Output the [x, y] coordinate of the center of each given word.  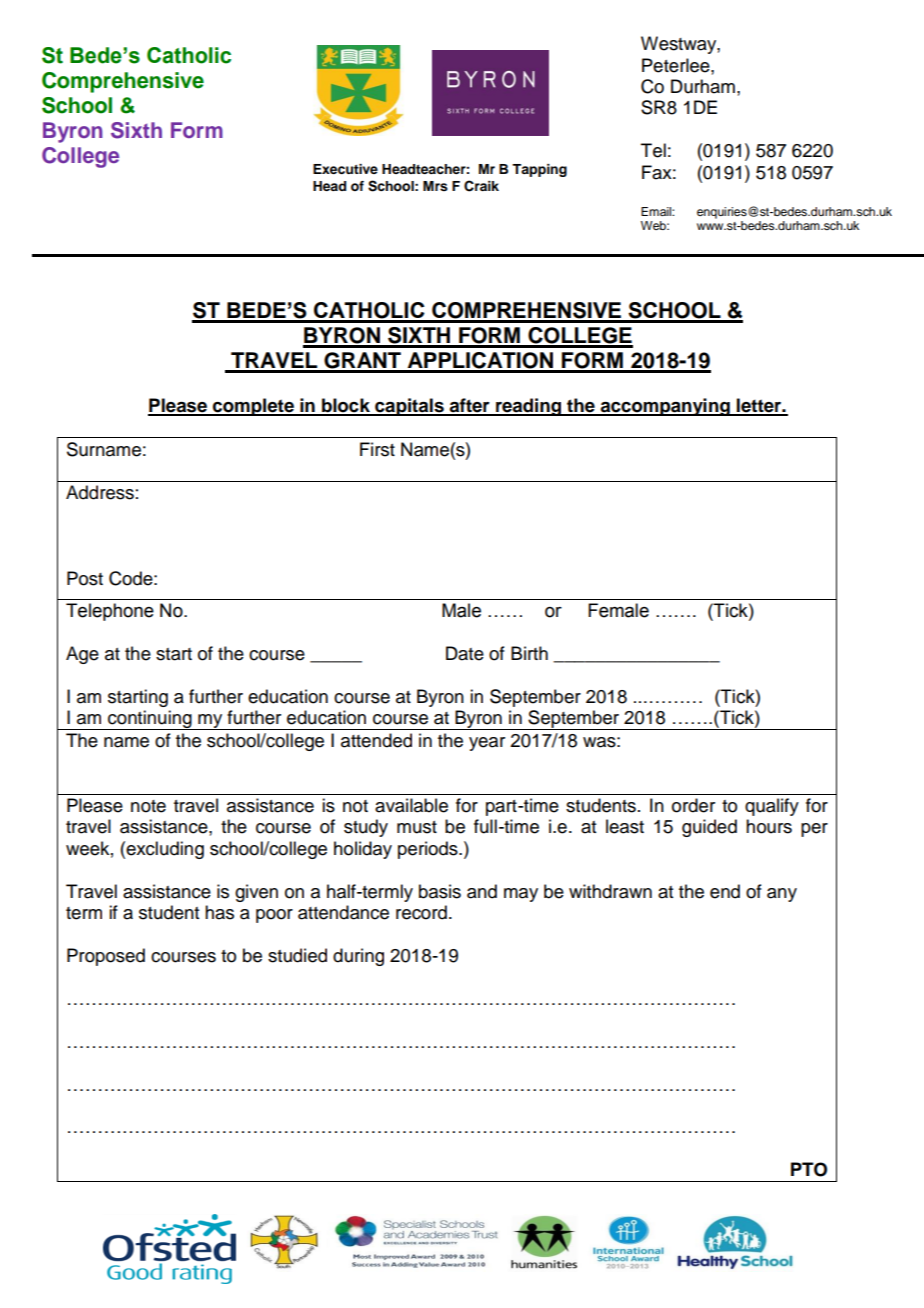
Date [465, 653]
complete [253, 407]
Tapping [539, 170]
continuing [150, 720]
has [219, 912]
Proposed [106, 957]
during [358, 957]
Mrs [435, 186]
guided [709, 828]
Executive [345, 169]
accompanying [665, 407]
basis [440, 891]
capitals [409, 407]
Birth [529, 653]
